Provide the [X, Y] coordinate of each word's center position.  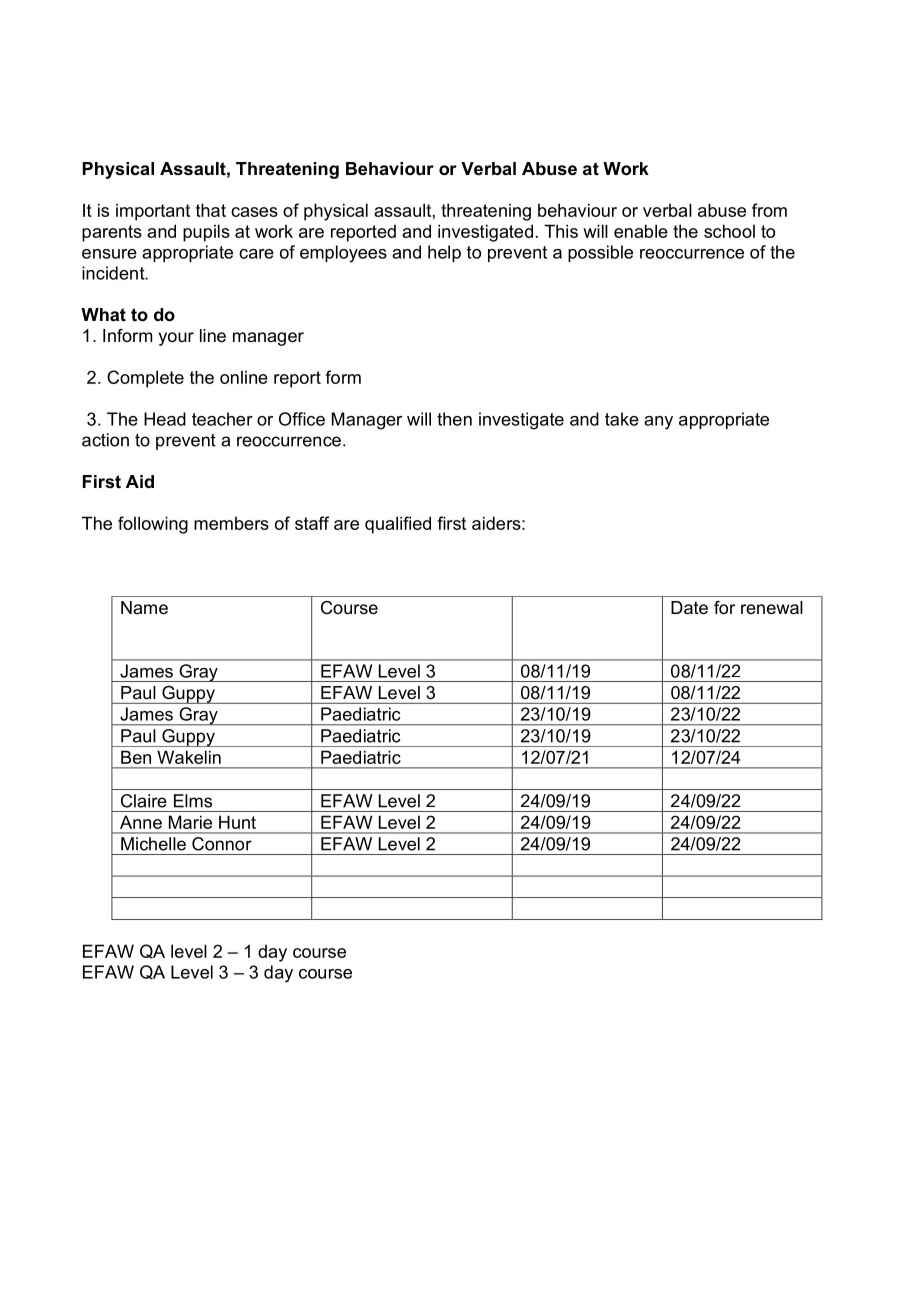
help [444, 253]
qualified [398, 525]
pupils [206, 233]
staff [312, 523]
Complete [145, 379]
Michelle [153, 844]
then [454, 419]
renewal [772, 608]
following [153, 525]
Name [144, 608]
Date [689, 608]
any [658, 423]
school [729, 231]
